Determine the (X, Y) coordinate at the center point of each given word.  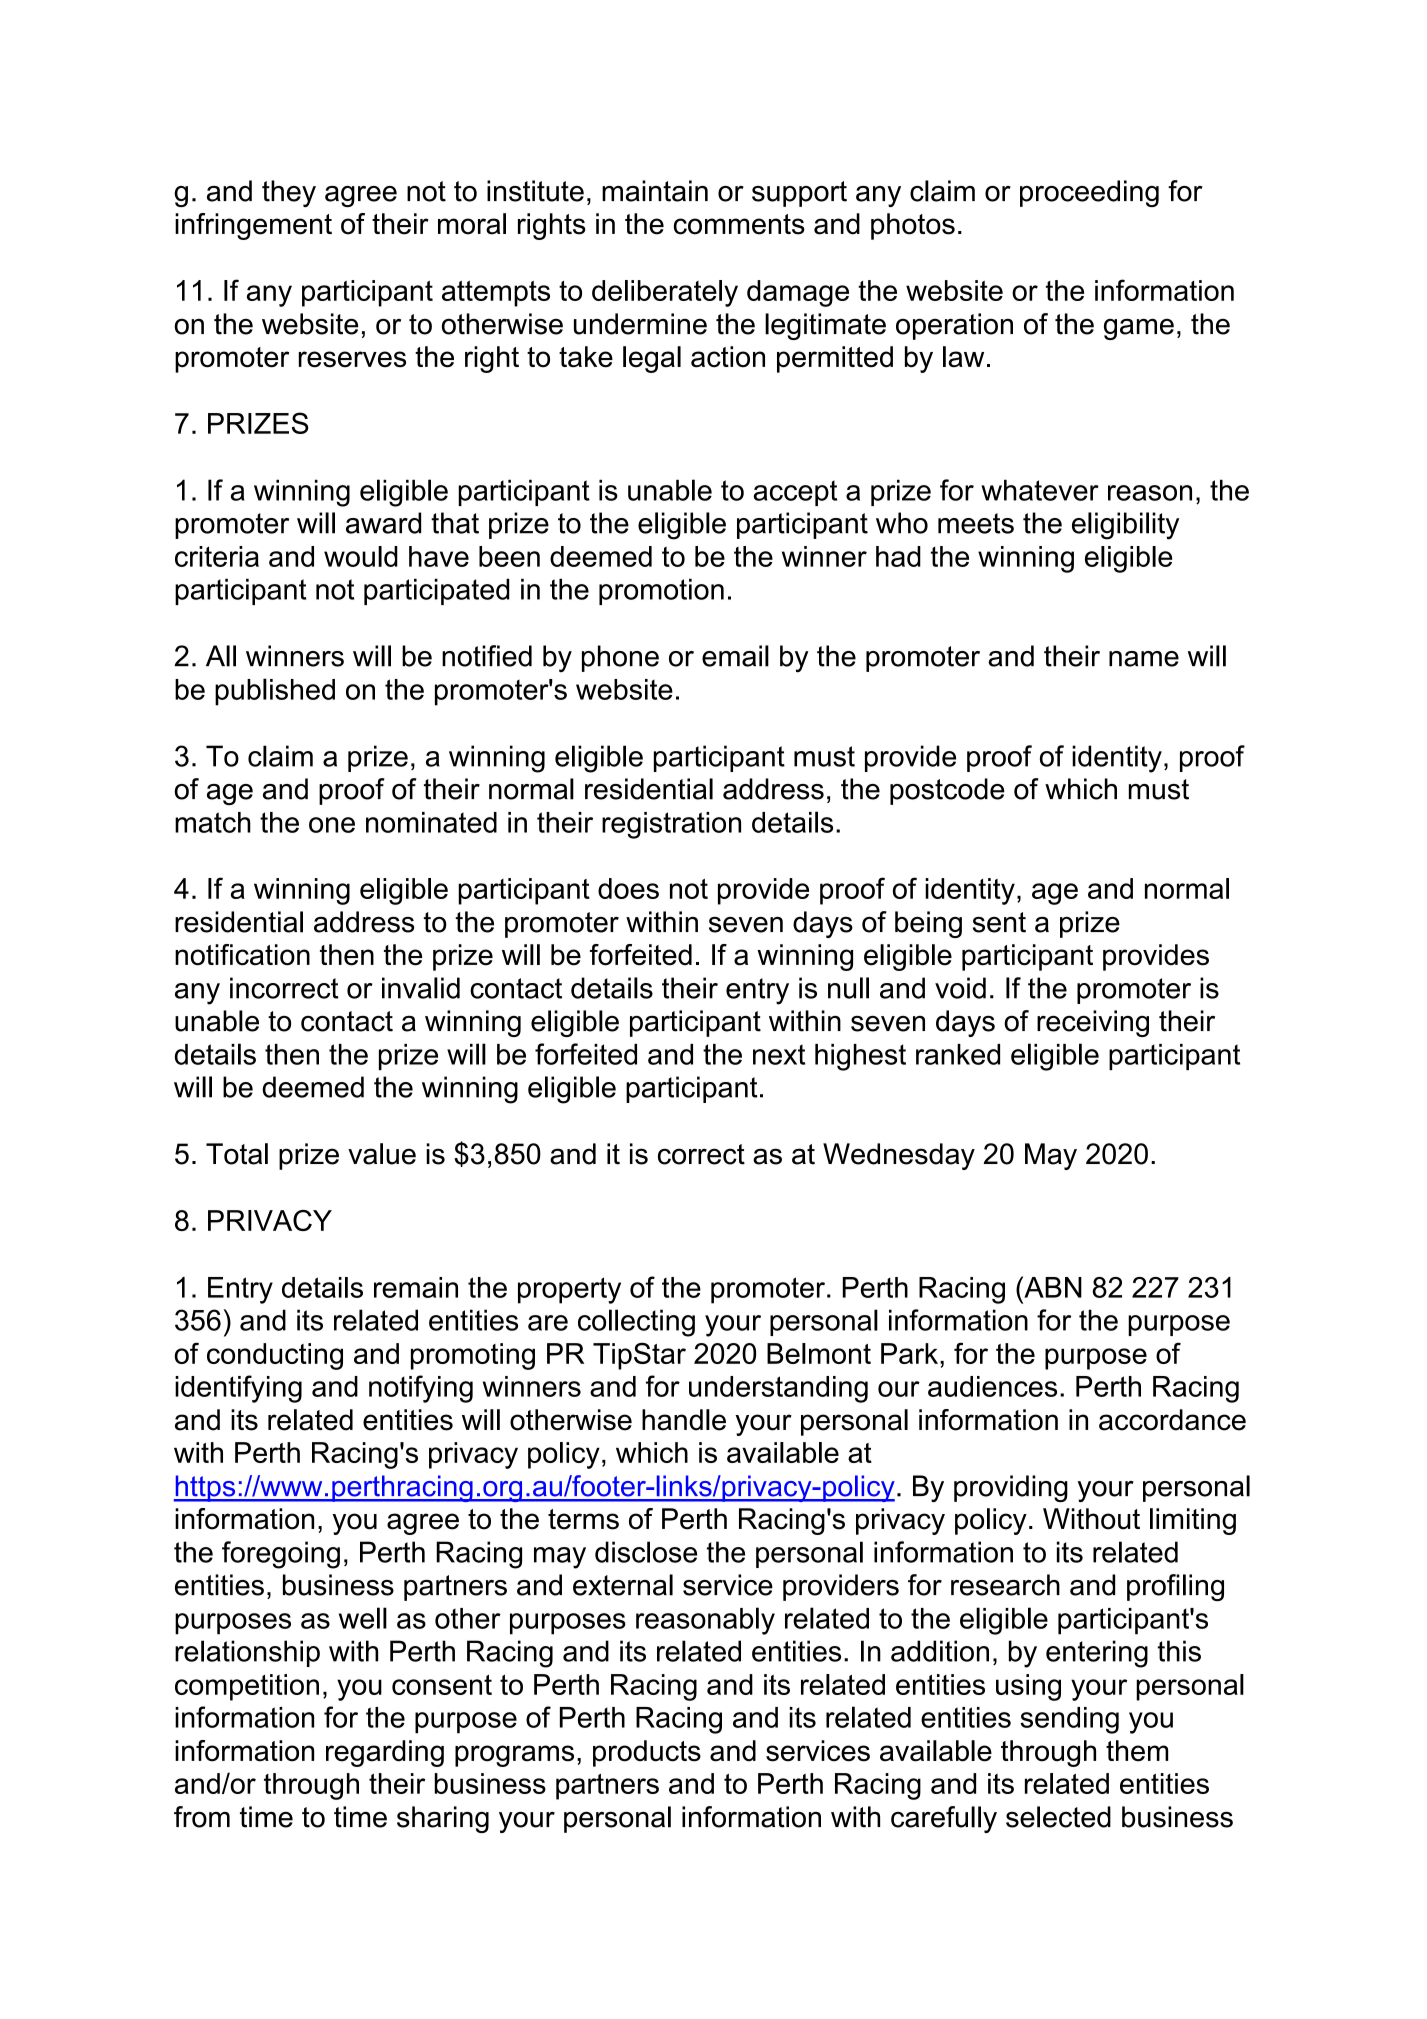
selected (1058, 1817)
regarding (385, 1753)
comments (739, 224)
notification (242, 955)
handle (684, 1420)
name (1144, 659)
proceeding (1089, 193)
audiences (992, 1386)
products (647, 1753)
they (289, 193)
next (779, 1054)
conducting (275, 1356)
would (361, 556)
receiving (1093, 1023)
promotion (661, 591)
